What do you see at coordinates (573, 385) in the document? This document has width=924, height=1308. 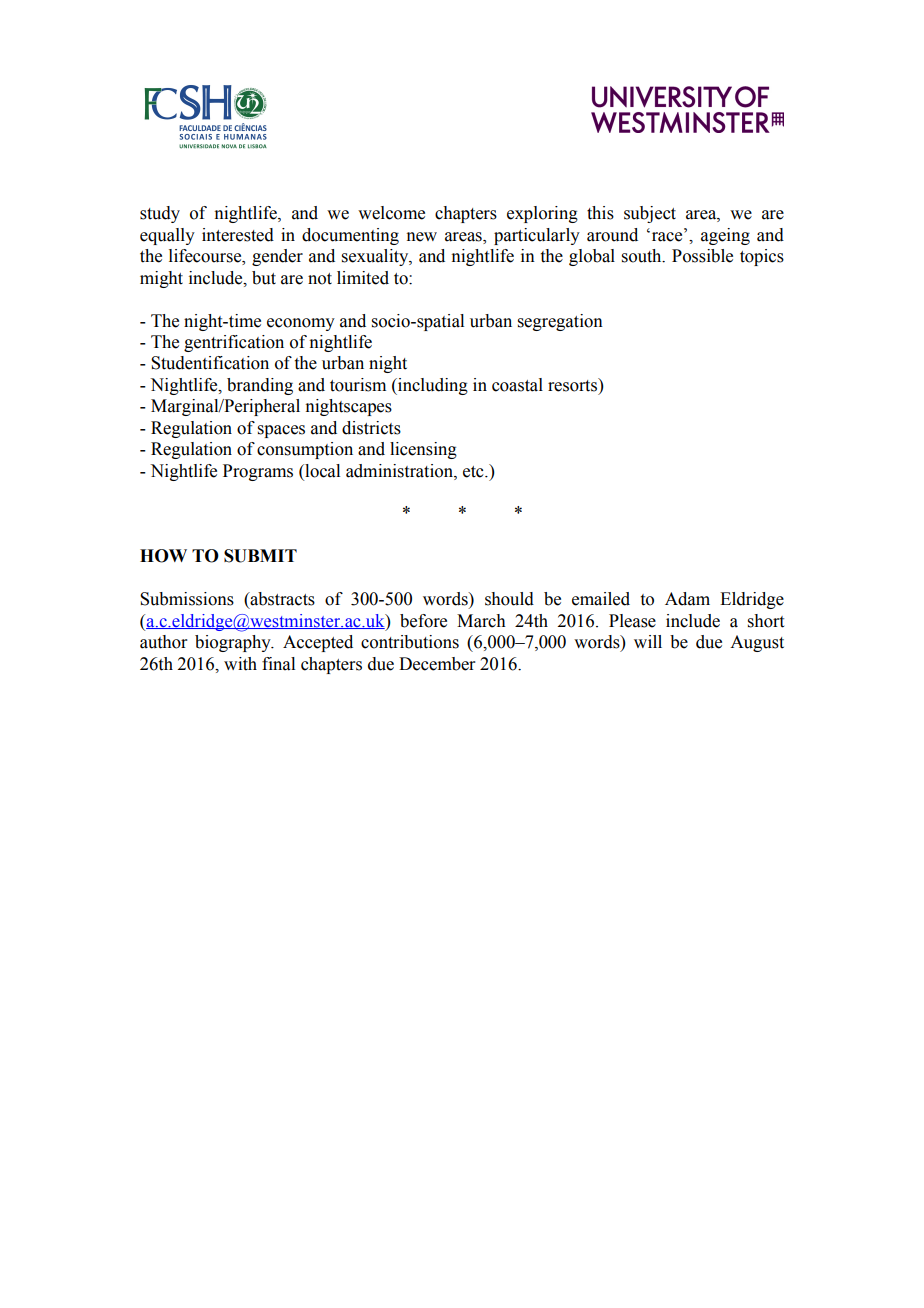 I see `resorts` at bounding box center [573, 385].
